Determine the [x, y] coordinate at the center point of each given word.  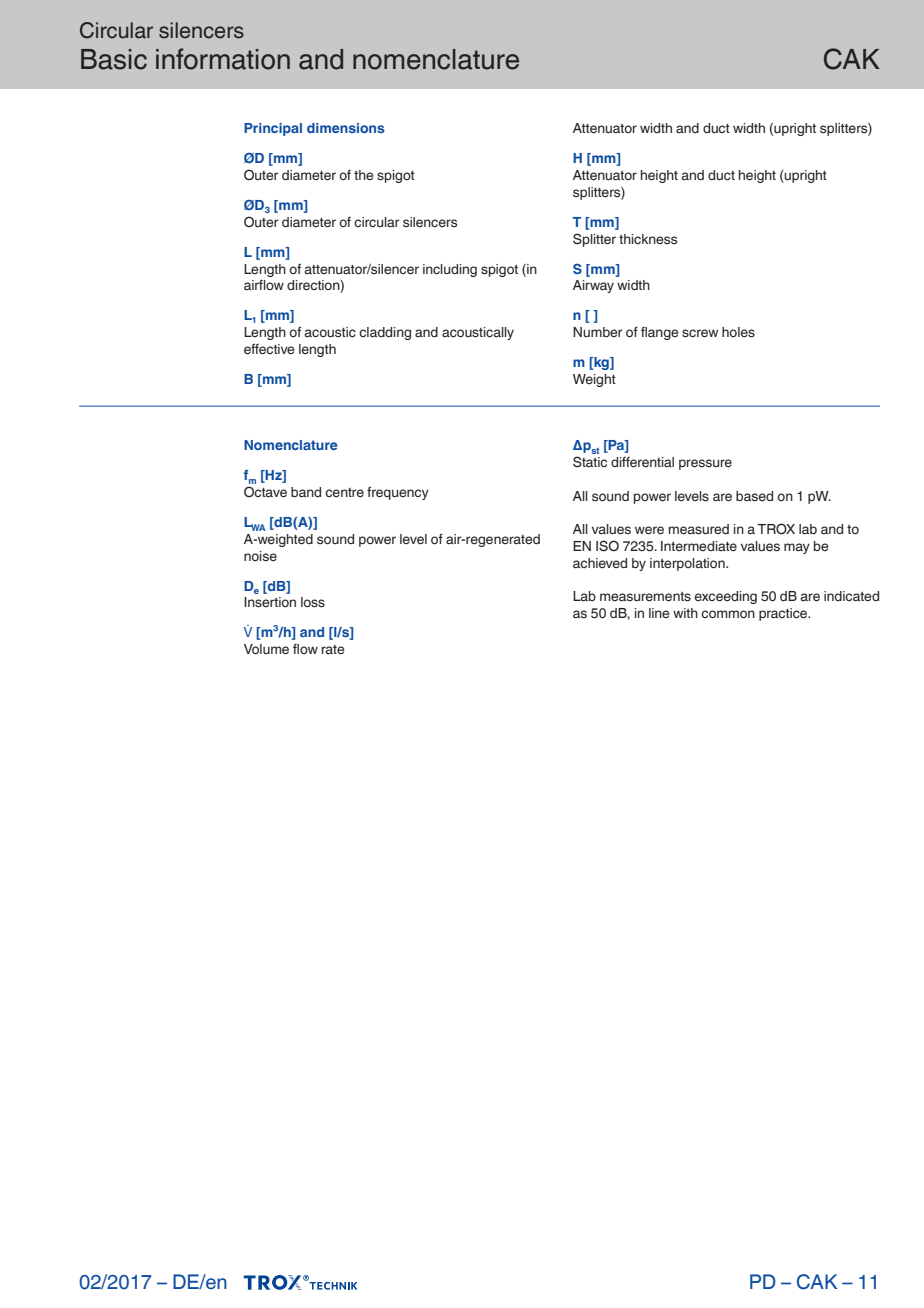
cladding [385, 333]
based [754, 496]
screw [700, 333]
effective [269, 349]
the [363, 175]
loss [313, 602]
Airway [593, 286]
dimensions [346, 128]
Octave [265, 492]
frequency [398, 493]
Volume [266, 649]
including [450, 270]
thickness [648, 239]
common [728, 614]
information [223, 59]
